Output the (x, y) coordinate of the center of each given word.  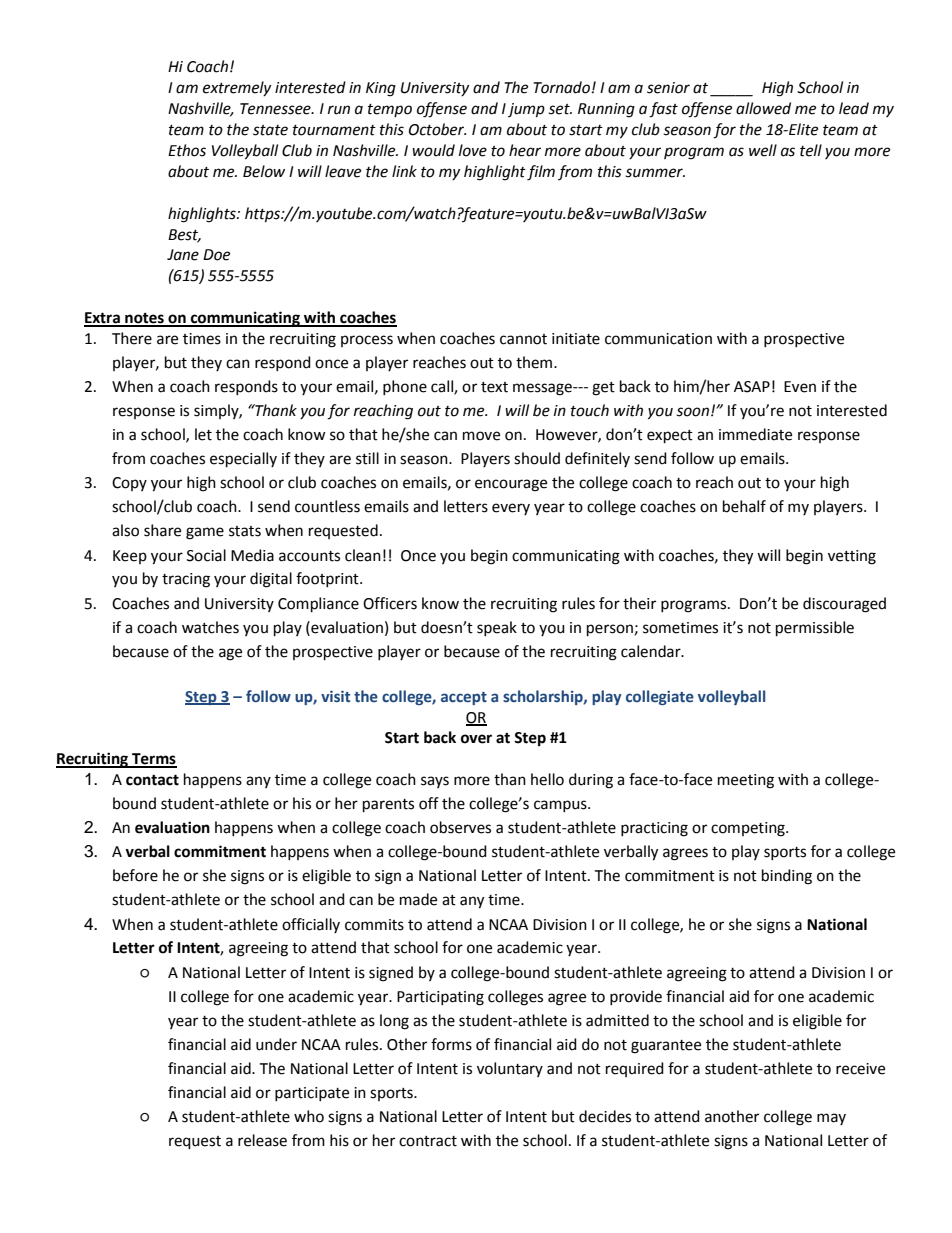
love (473, 150)
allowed (763, 108)
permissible (815, 629)
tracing (186, 580)
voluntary (510, 1069)
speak (497, 628)
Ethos (187, 150)
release (262, 1140)
